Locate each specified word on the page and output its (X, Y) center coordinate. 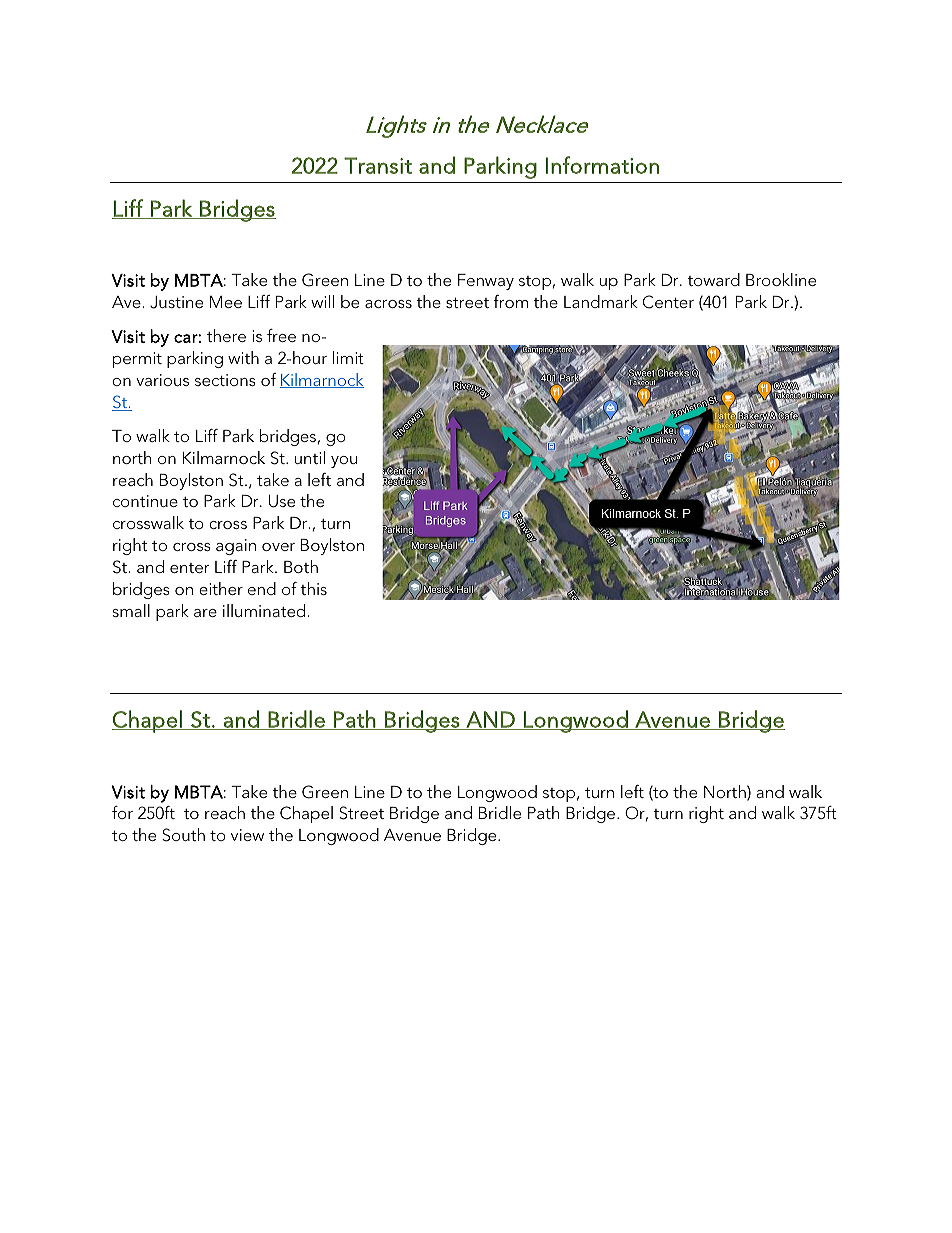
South (183, 835)
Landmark (601, 301)
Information (602, 165)
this (313, 588)
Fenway (486, 282)
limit (348, 357)
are (205, 613)
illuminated (265, 610)
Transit (378, 165)
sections (225, 380)
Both (301, 566)
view (247, 835)
